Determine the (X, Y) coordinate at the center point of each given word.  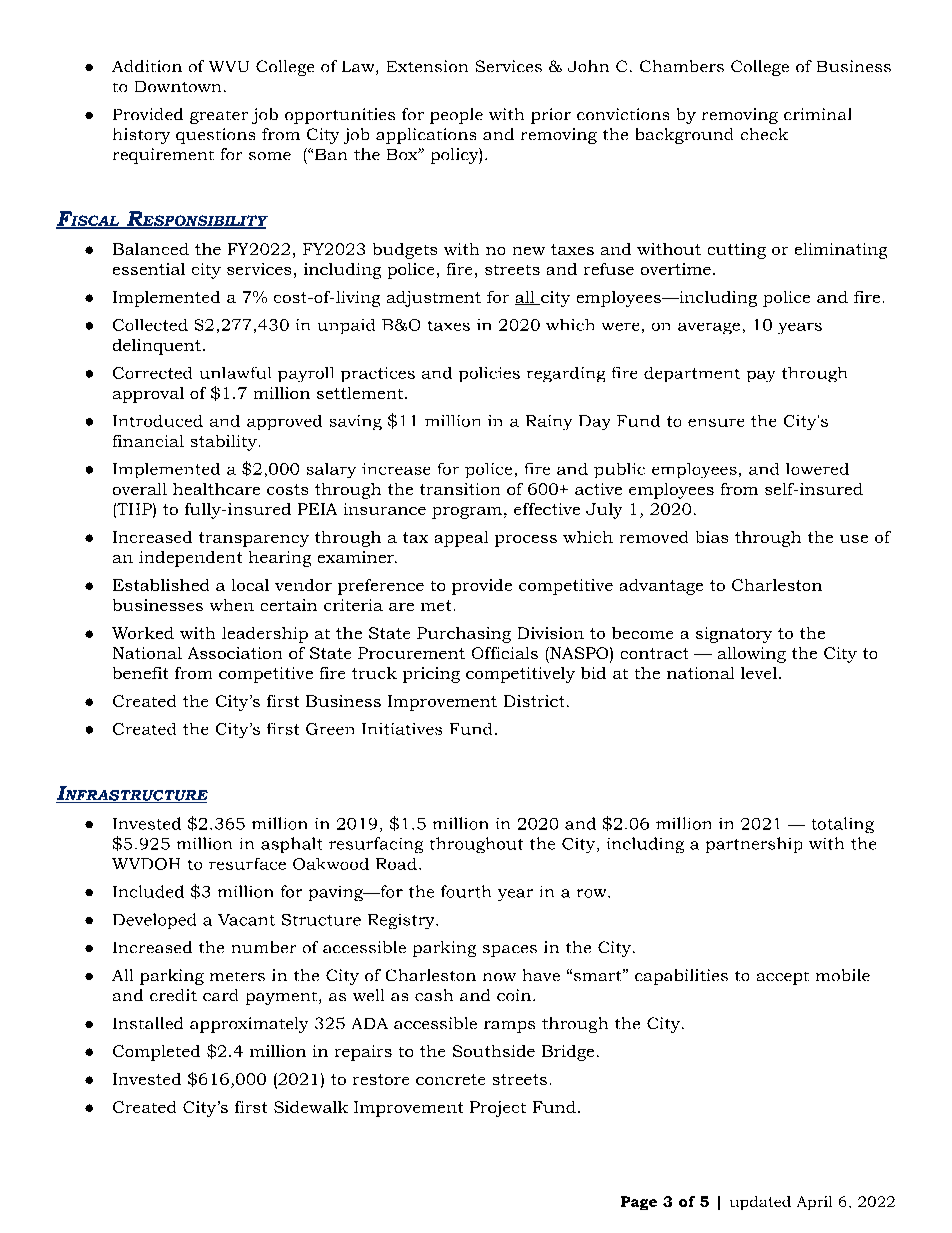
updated (760, 1203)
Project (498, 1109)
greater (219, 117)
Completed (156, 1053)
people (456, 116)
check (764, 134)
